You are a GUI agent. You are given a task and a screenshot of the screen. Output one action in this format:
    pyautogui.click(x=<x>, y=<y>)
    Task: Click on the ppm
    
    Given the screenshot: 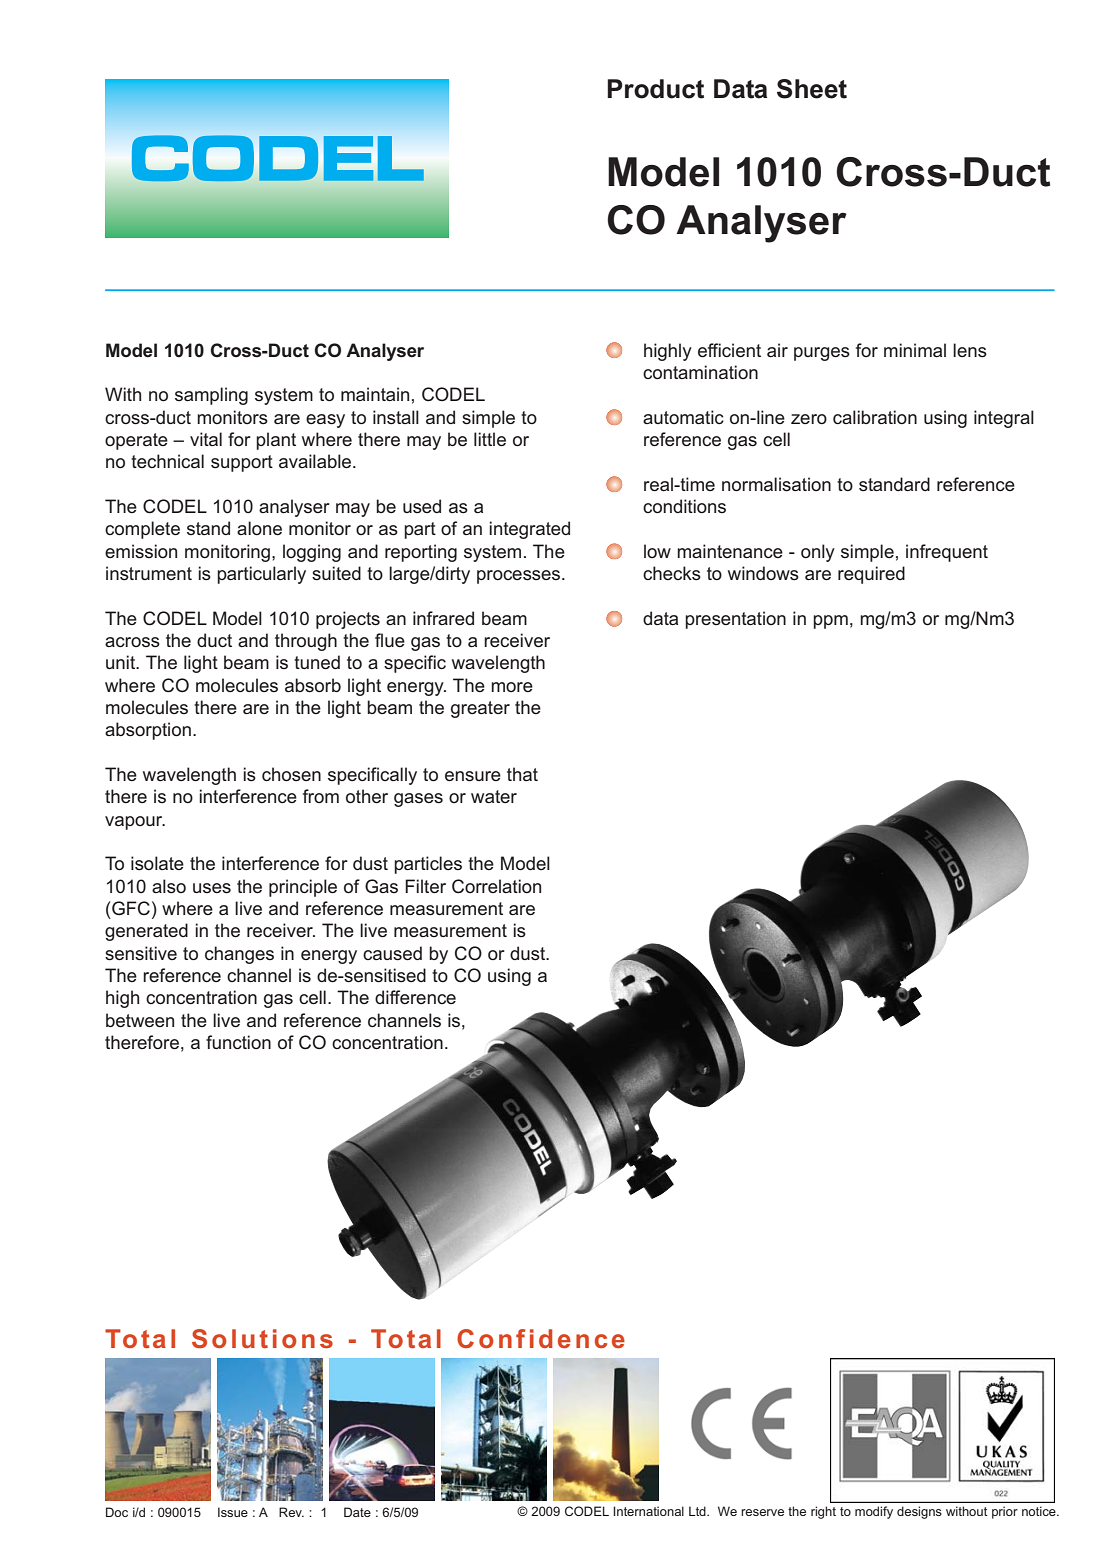 What is the action you would take?
    pyautogui.click(x=830, y=622)
